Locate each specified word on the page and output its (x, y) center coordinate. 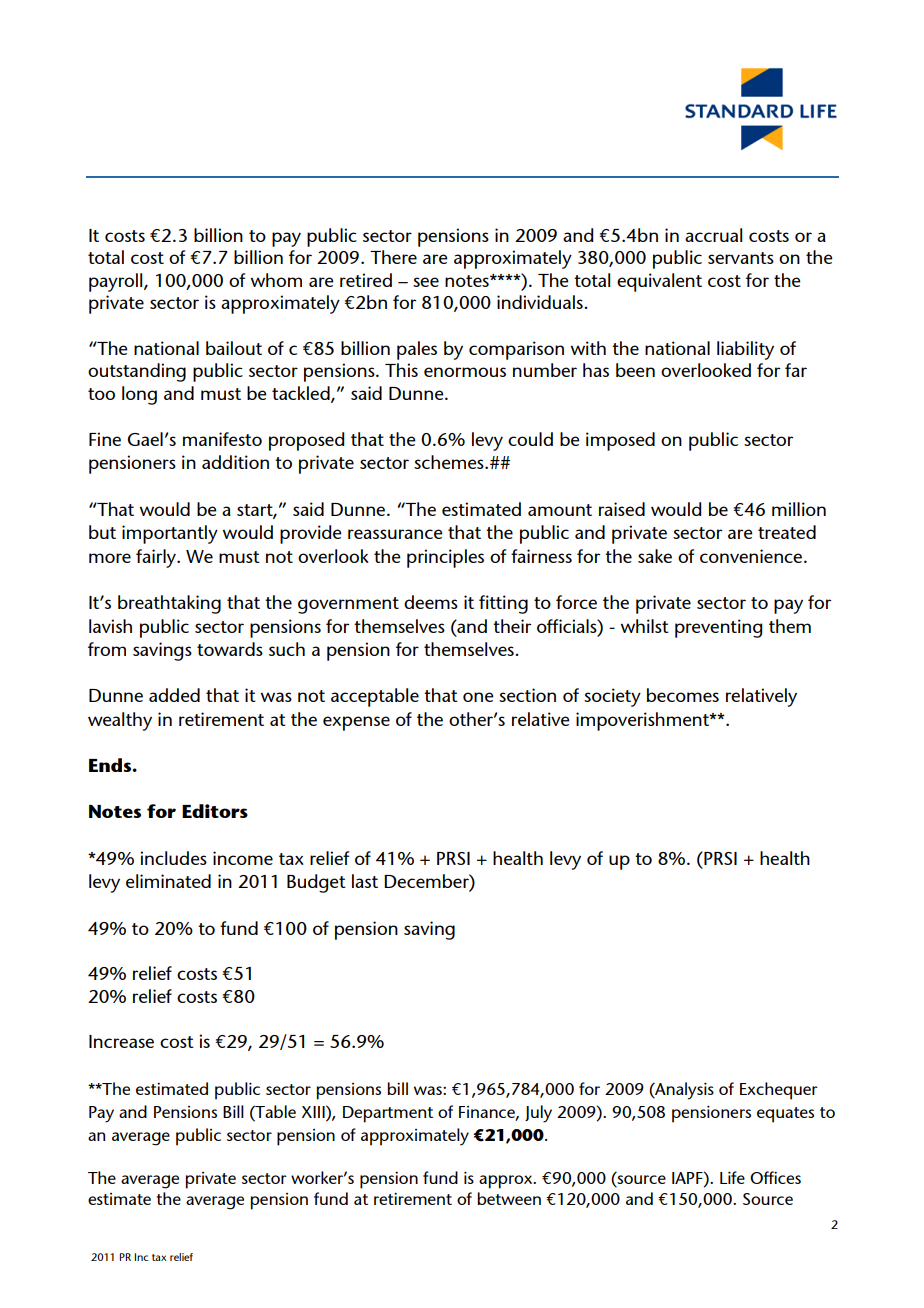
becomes (683, 695)
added (174, 695)
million (799, 509)
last (365, 881)
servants (741, 258)
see (426, 282)
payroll (117, 282)
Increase (121, 1041)
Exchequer (779, 1091)
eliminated (168, 881)
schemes (450, 462)
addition (235, 462)
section (527, 695)
